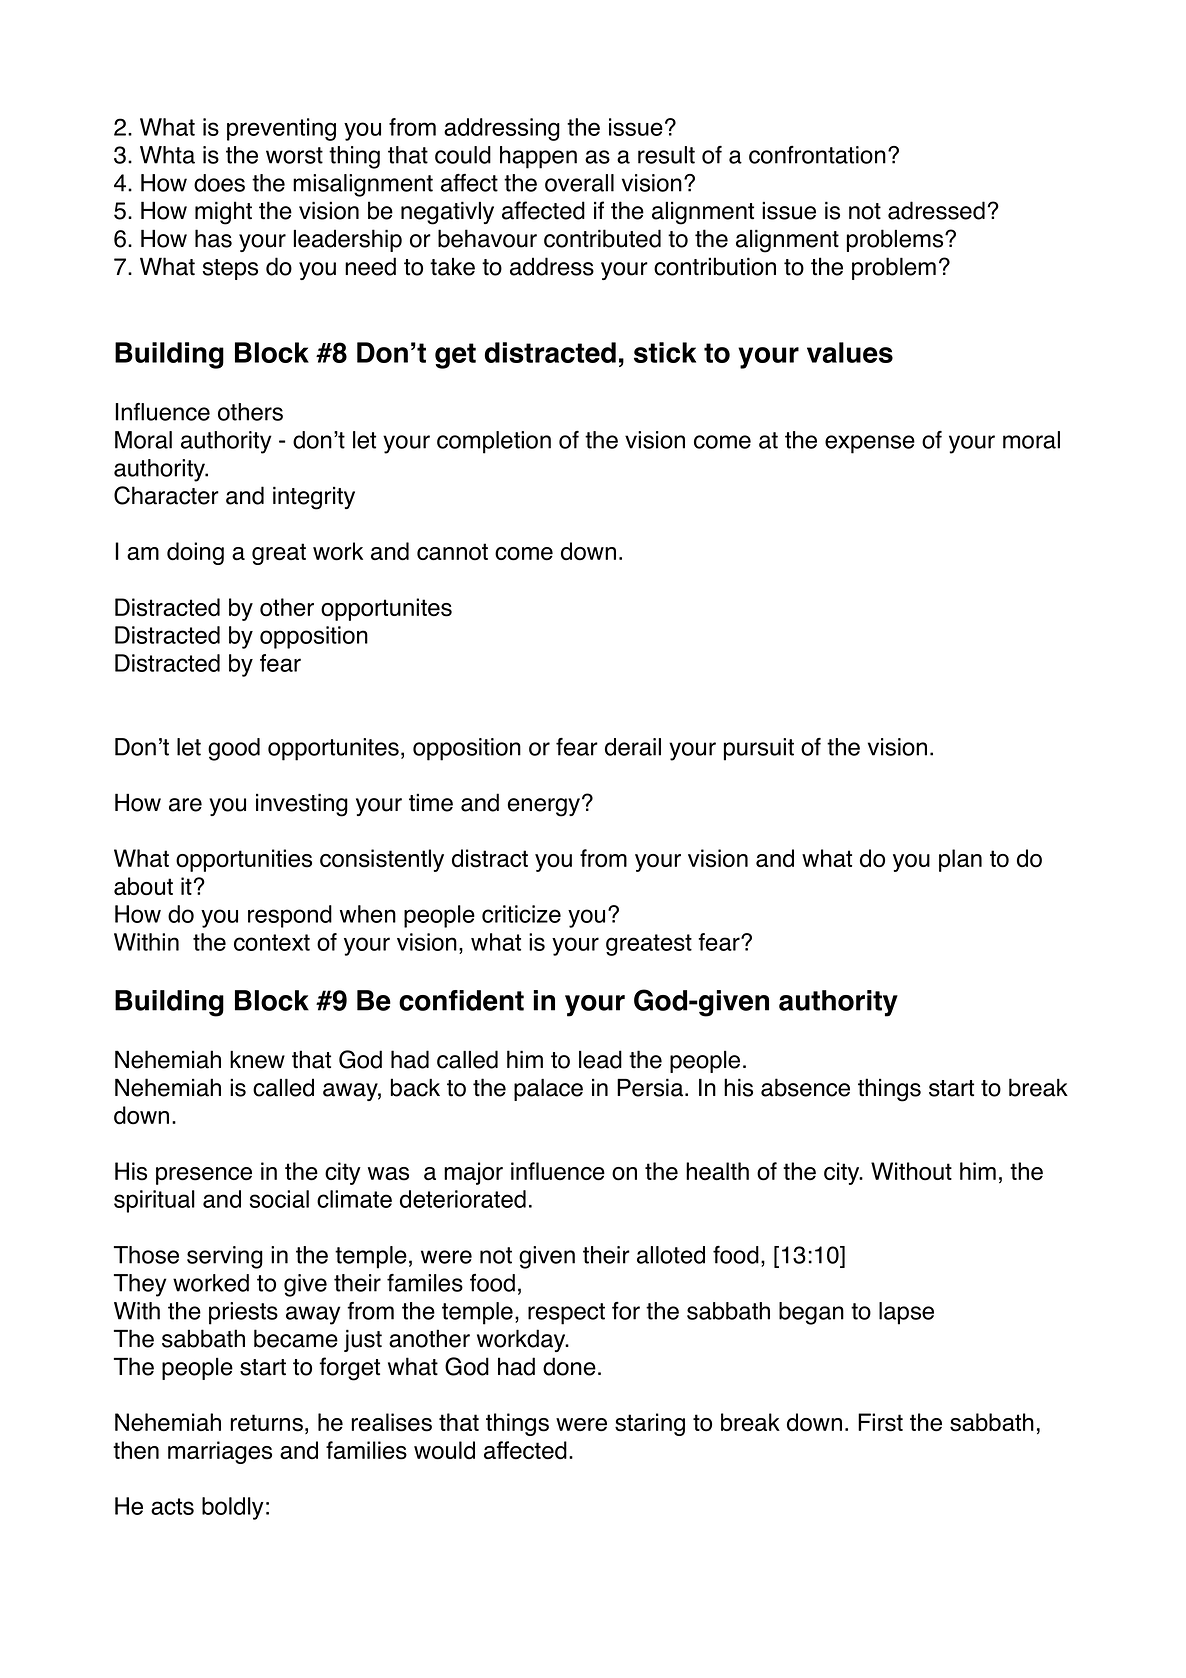  I want to click on completion, so click(494, 442).
